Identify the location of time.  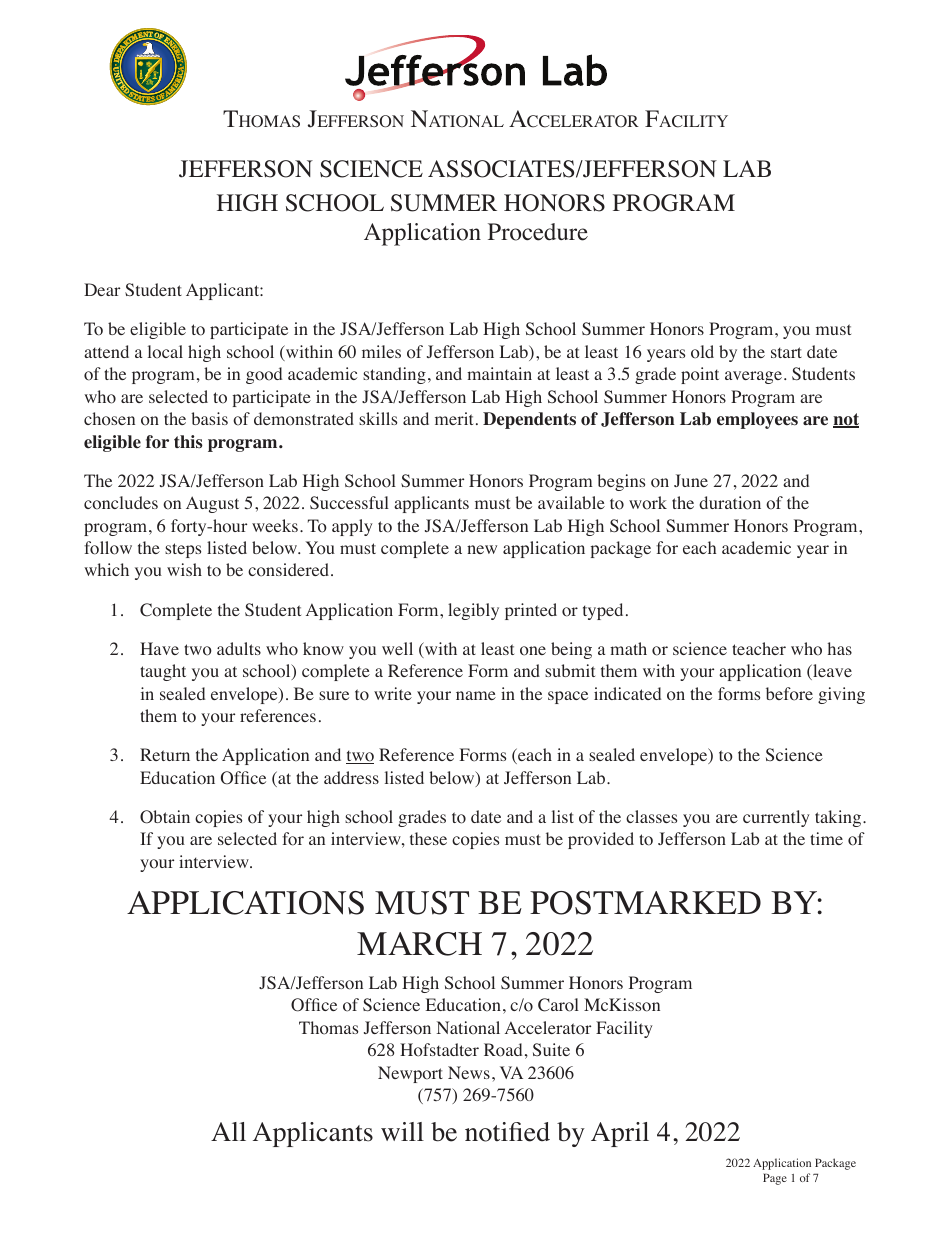
(826, 838).
